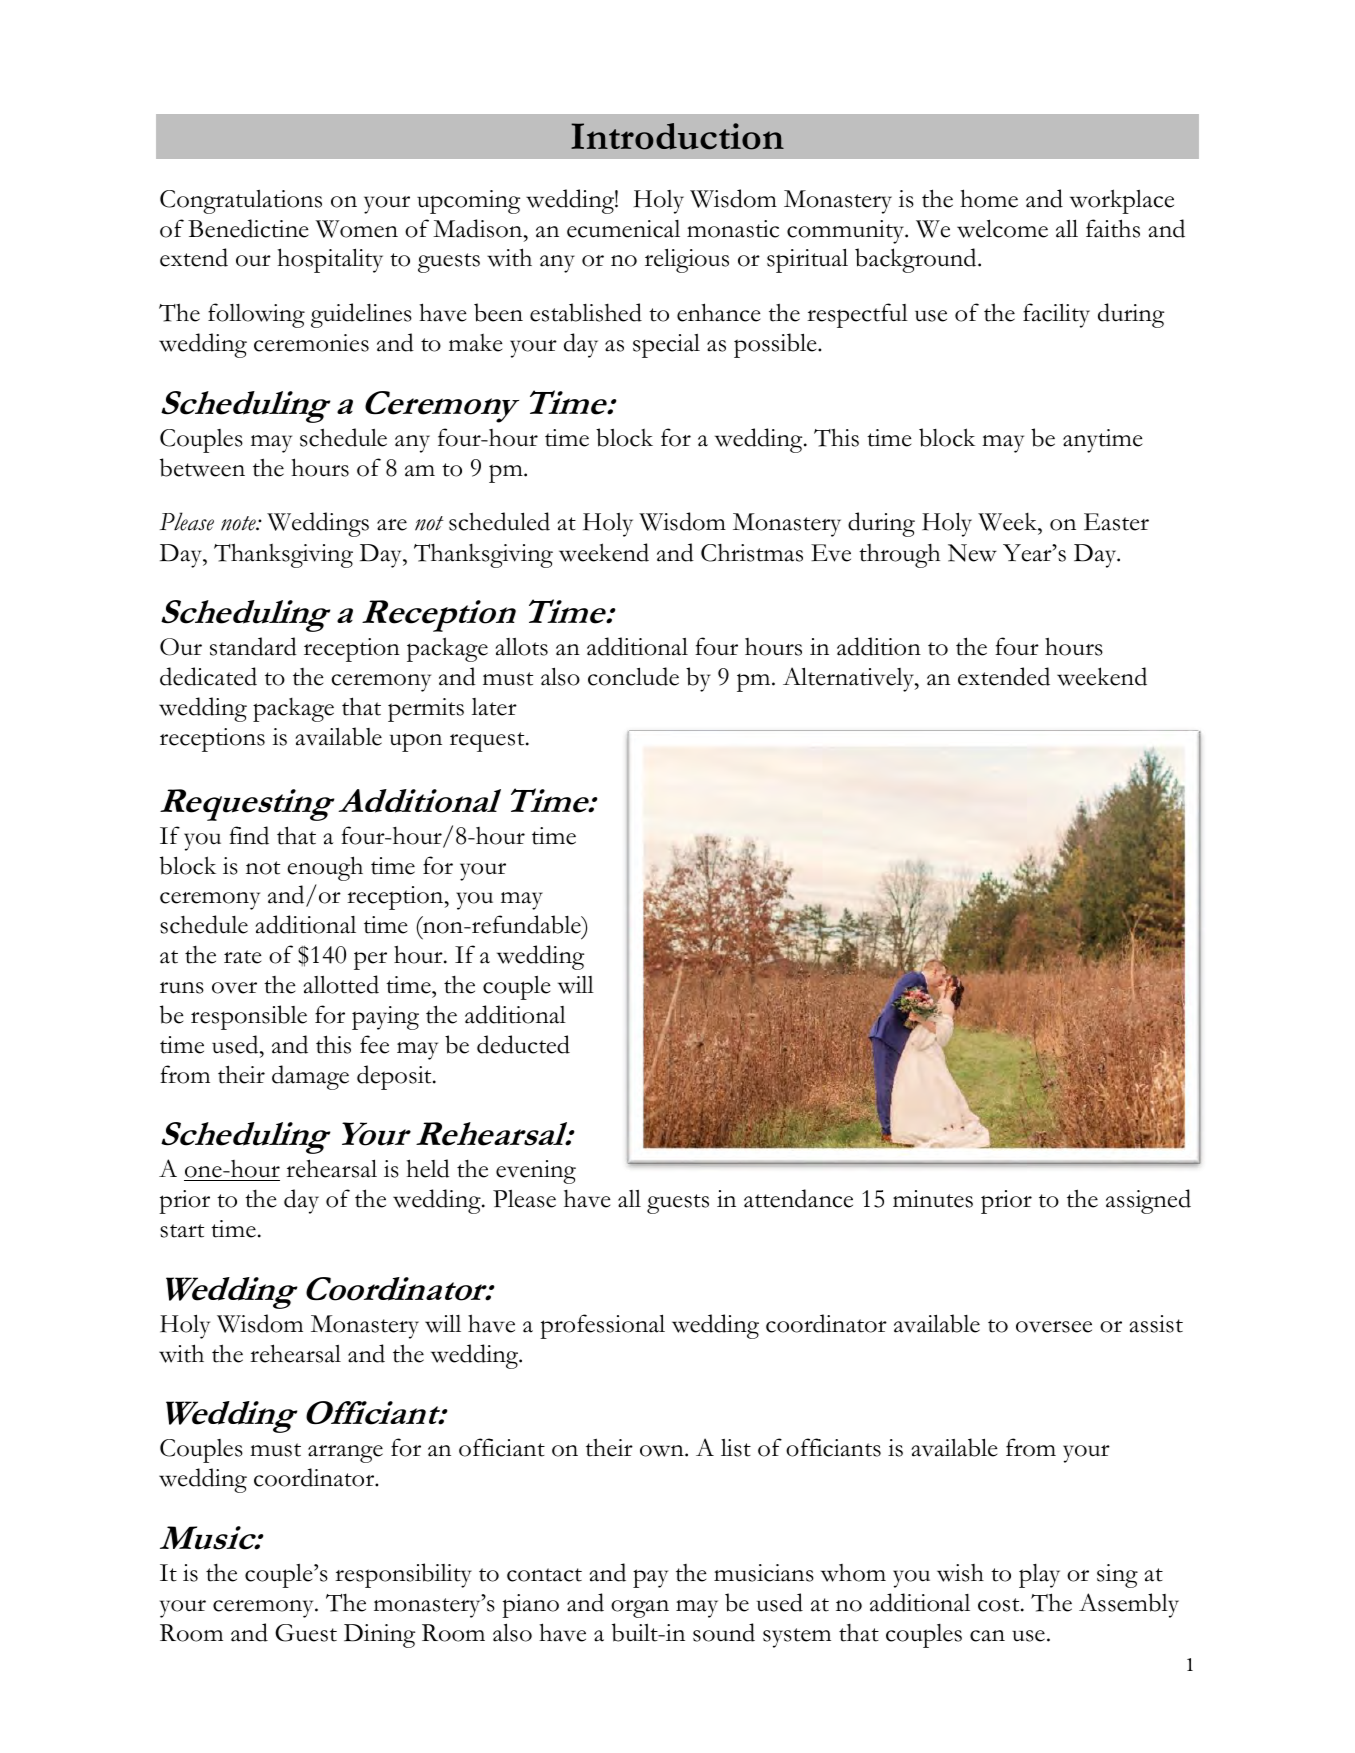 Image resolution: width=1355 pixels, height=1753 pixels. Describe the element at coordinates (202, 467) in the image. I see `between` at that location.
